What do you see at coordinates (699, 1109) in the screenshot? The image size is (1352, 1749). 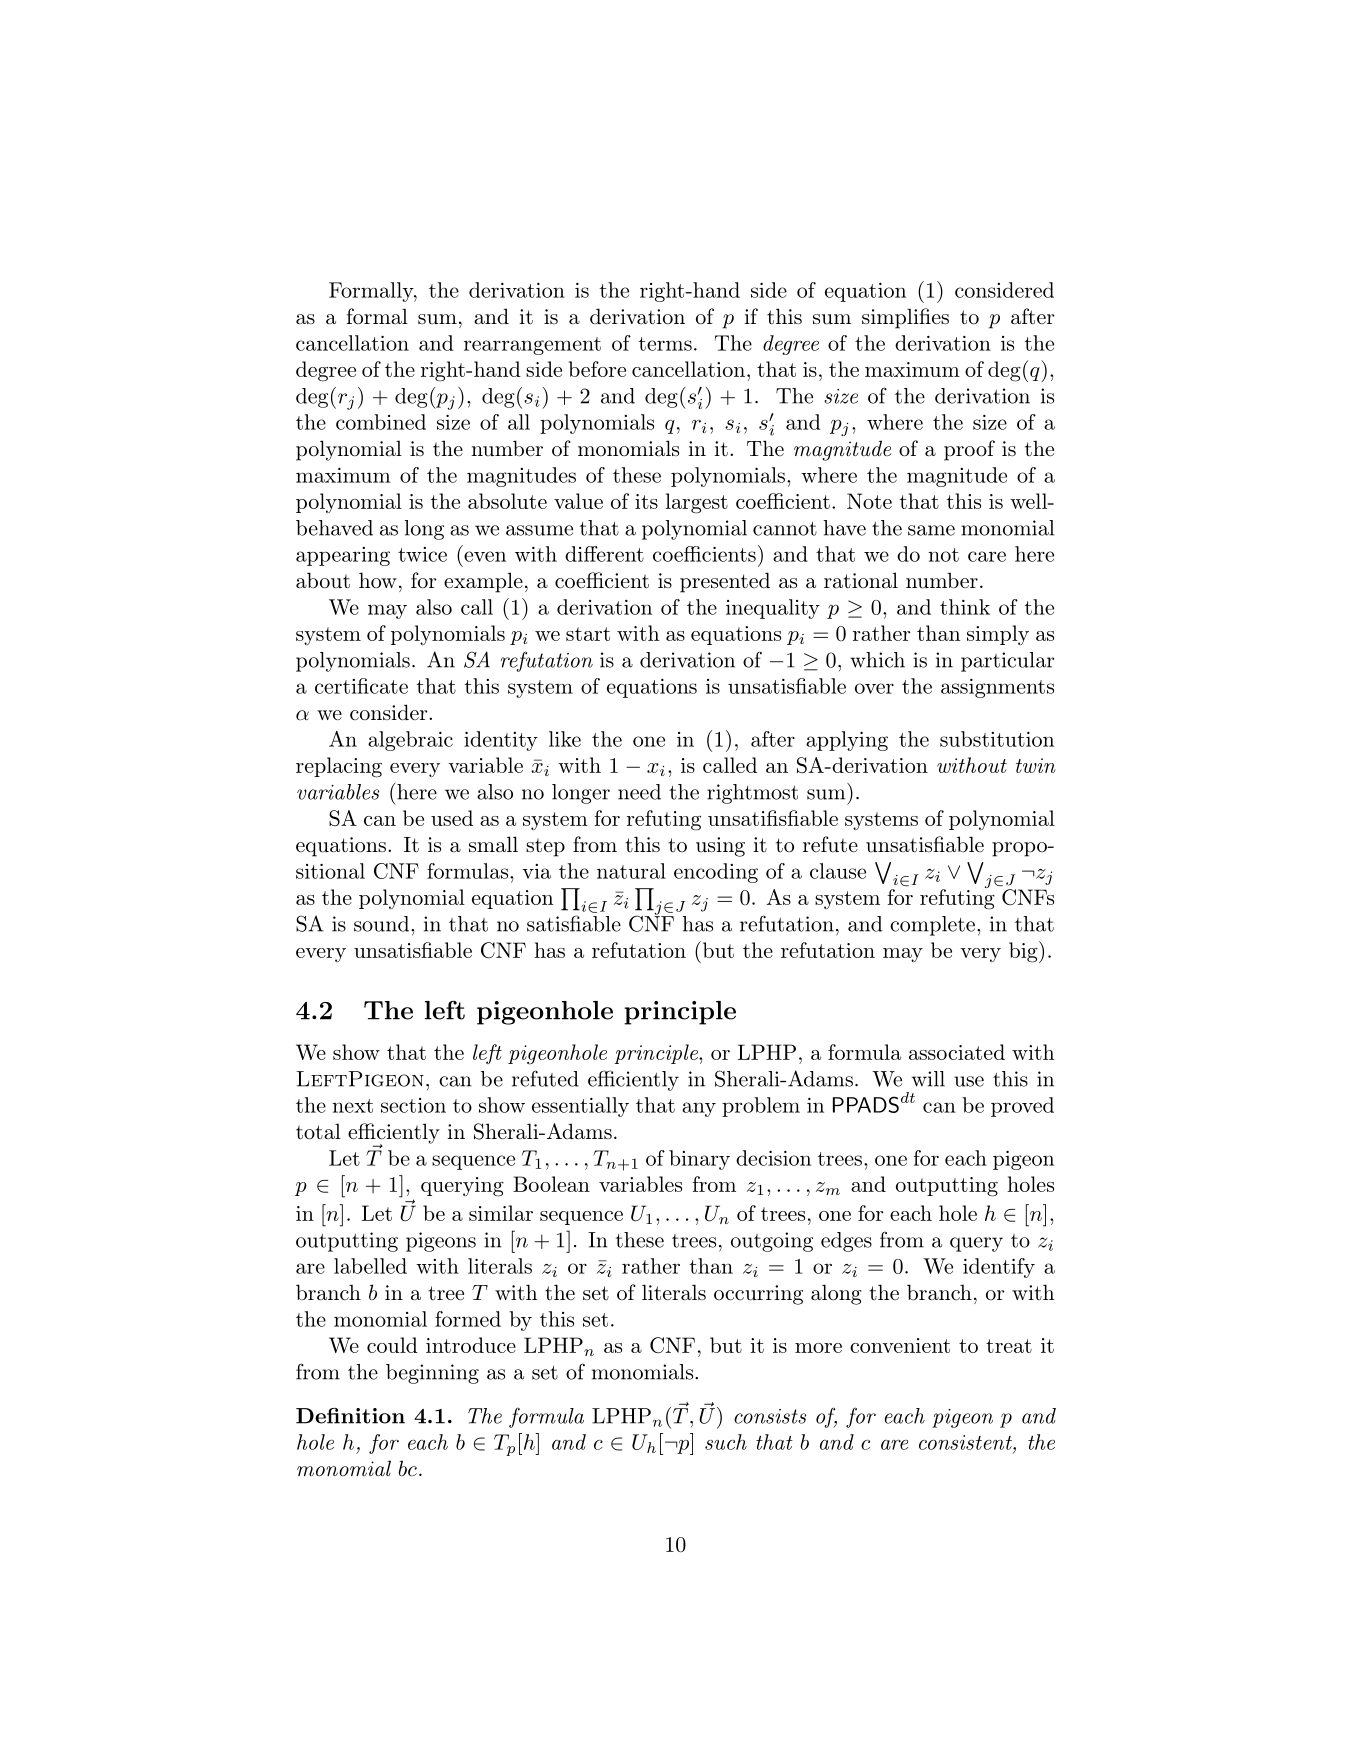 I see `any` at bounding box center [699, 1109].
